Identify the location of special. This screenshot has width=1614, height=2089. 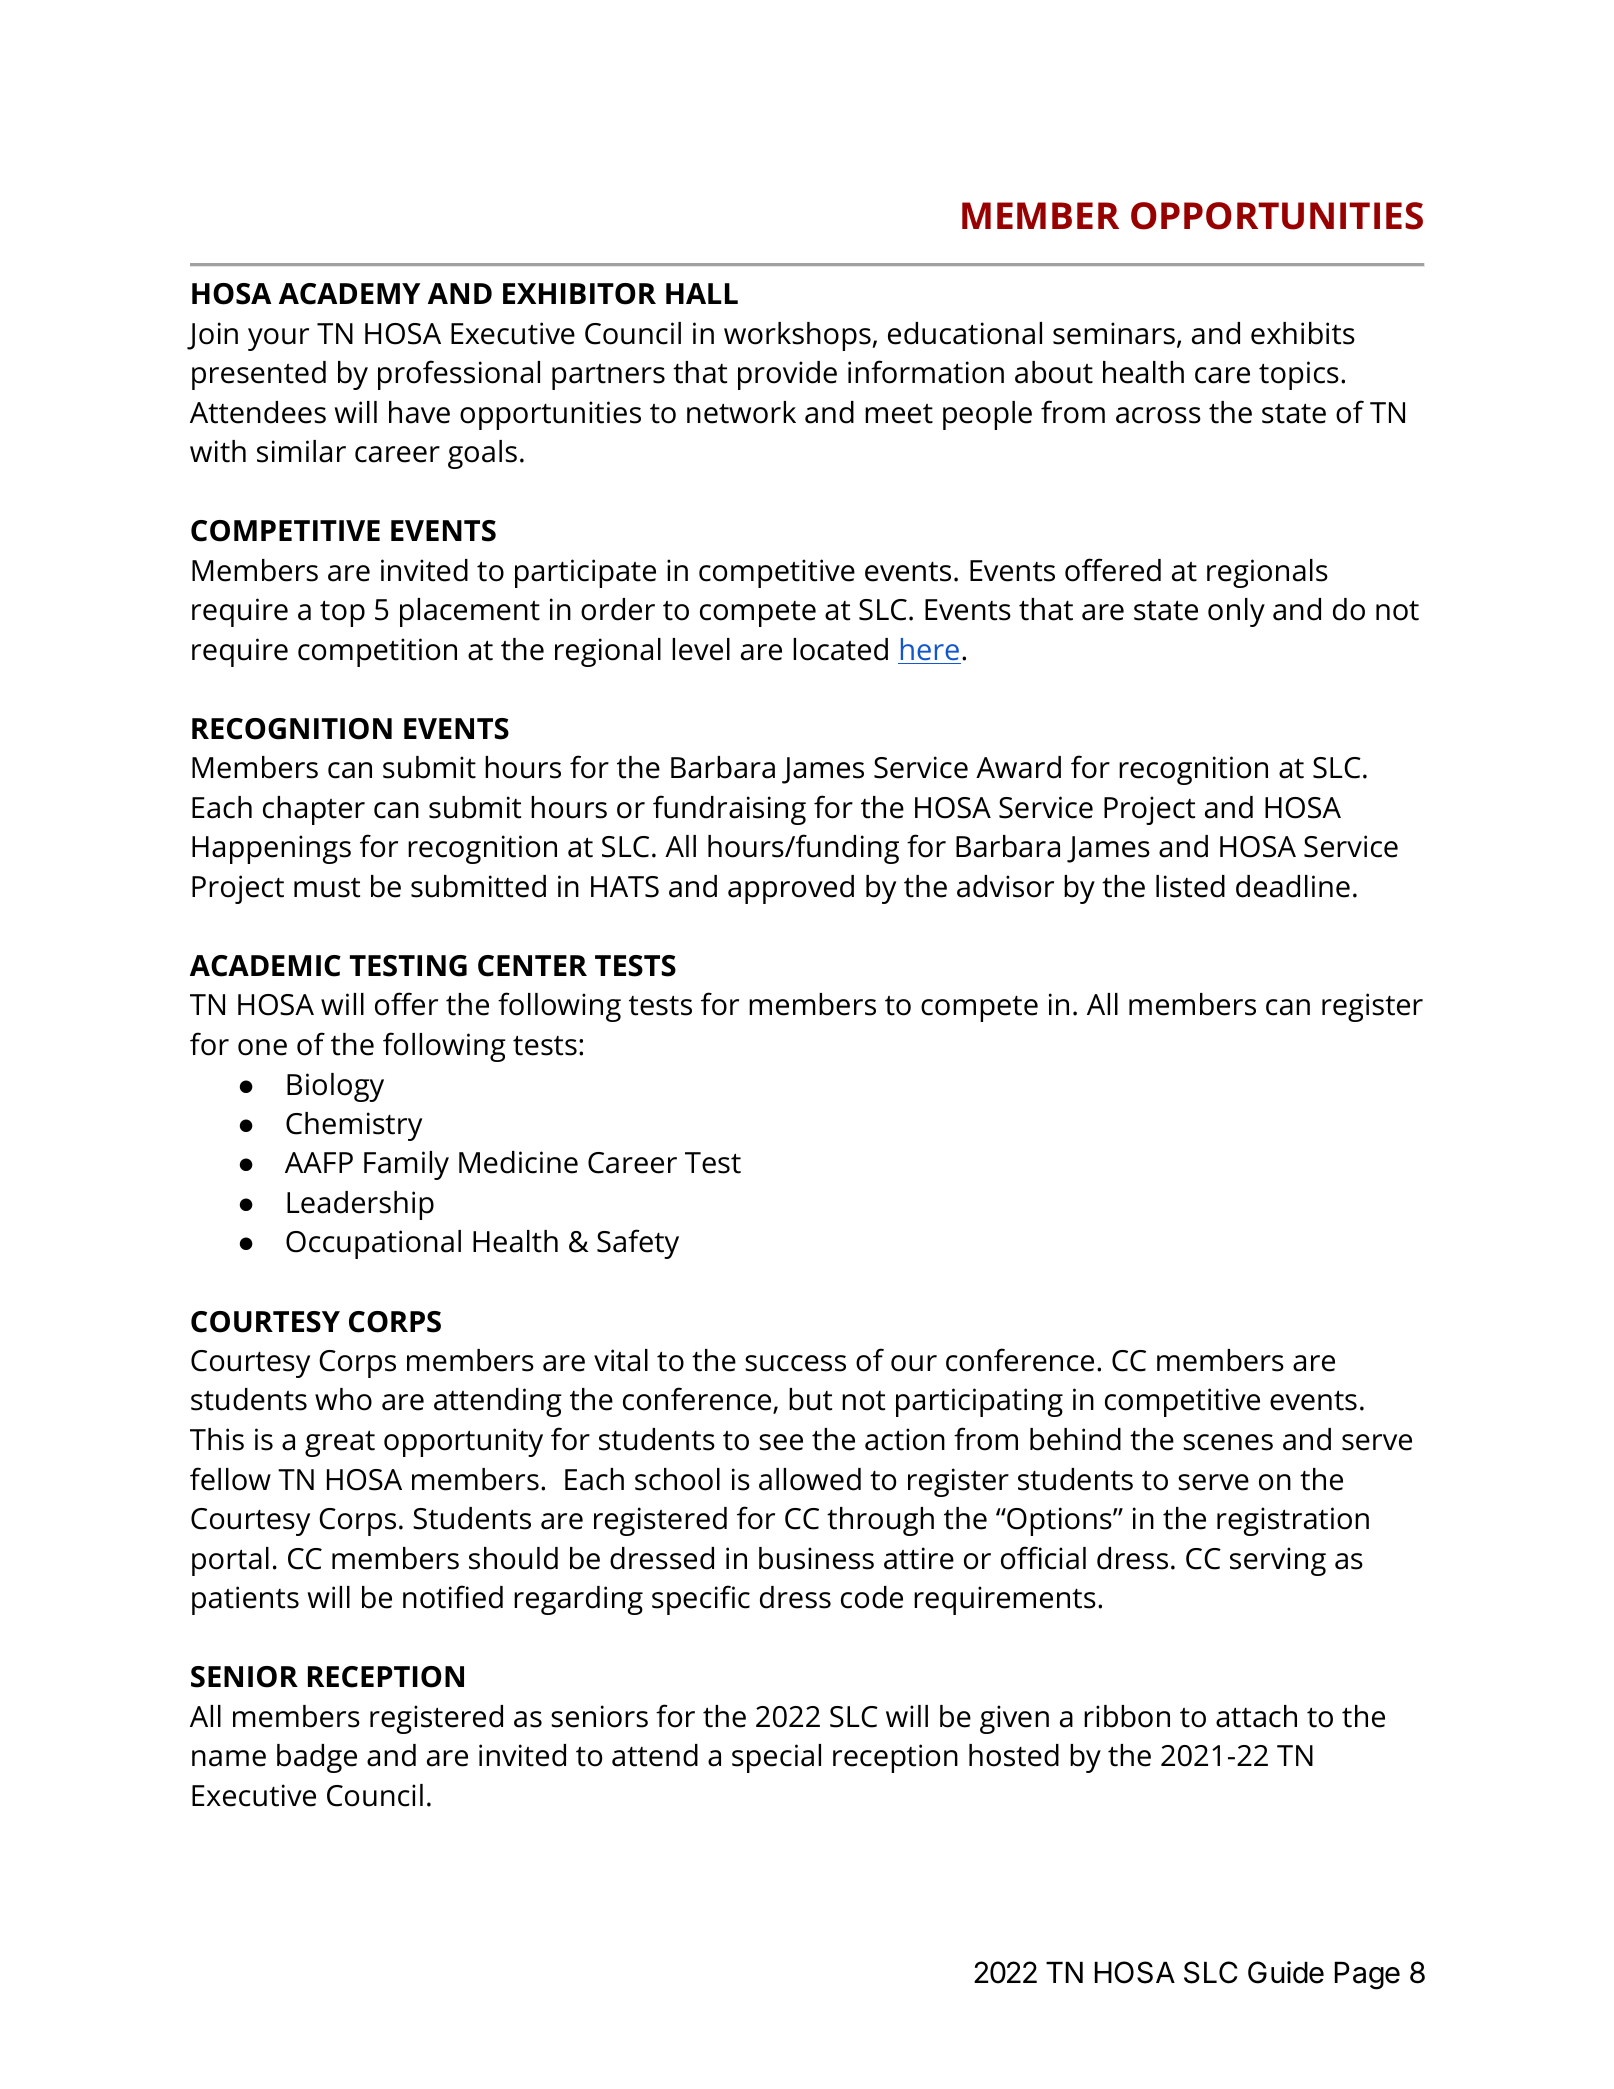
(776, 1758).
